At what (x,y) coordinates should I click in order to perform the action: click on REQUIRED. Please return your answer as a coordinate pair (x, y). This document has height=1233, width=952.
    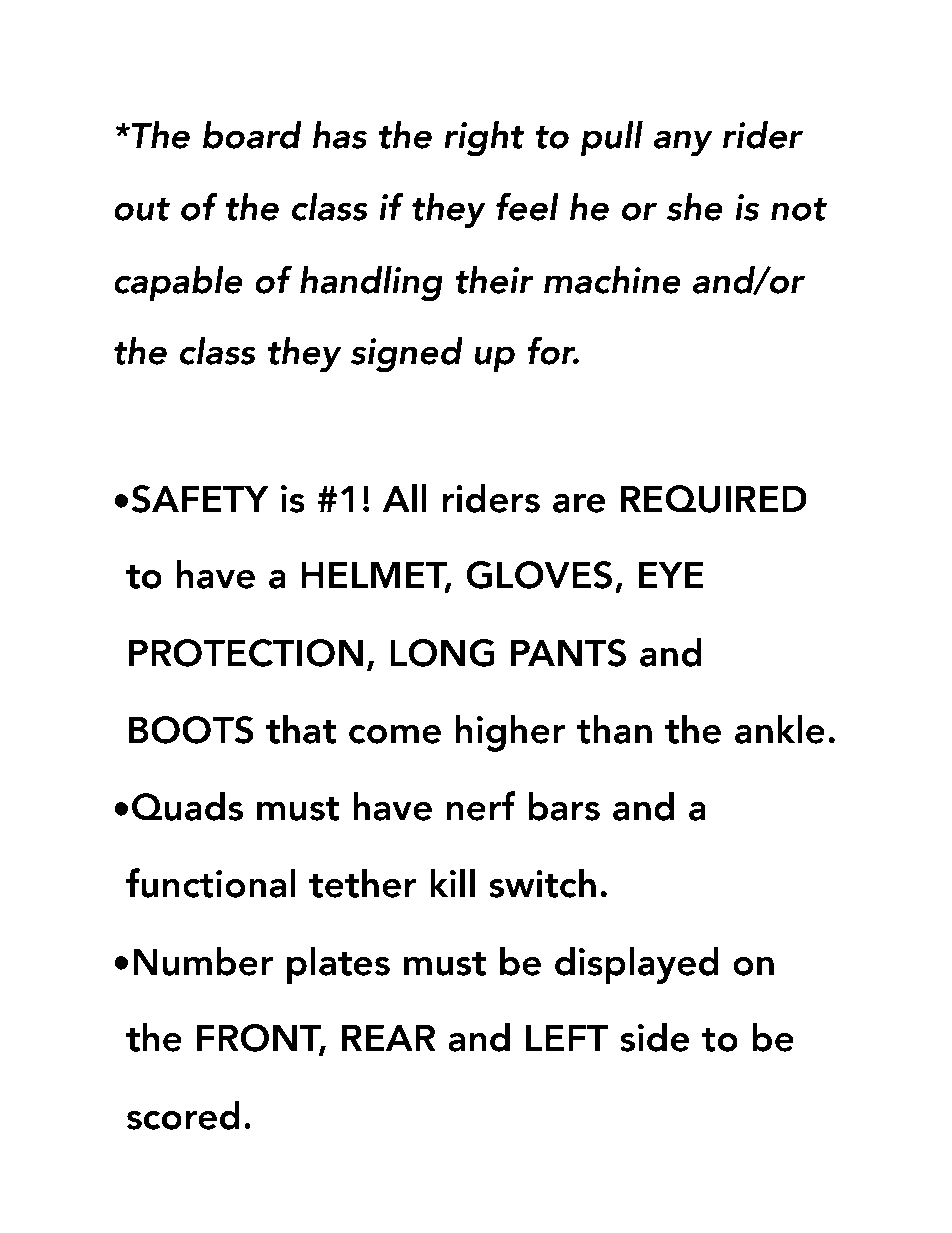
    Looking at the image, I should click on (714, 499).
